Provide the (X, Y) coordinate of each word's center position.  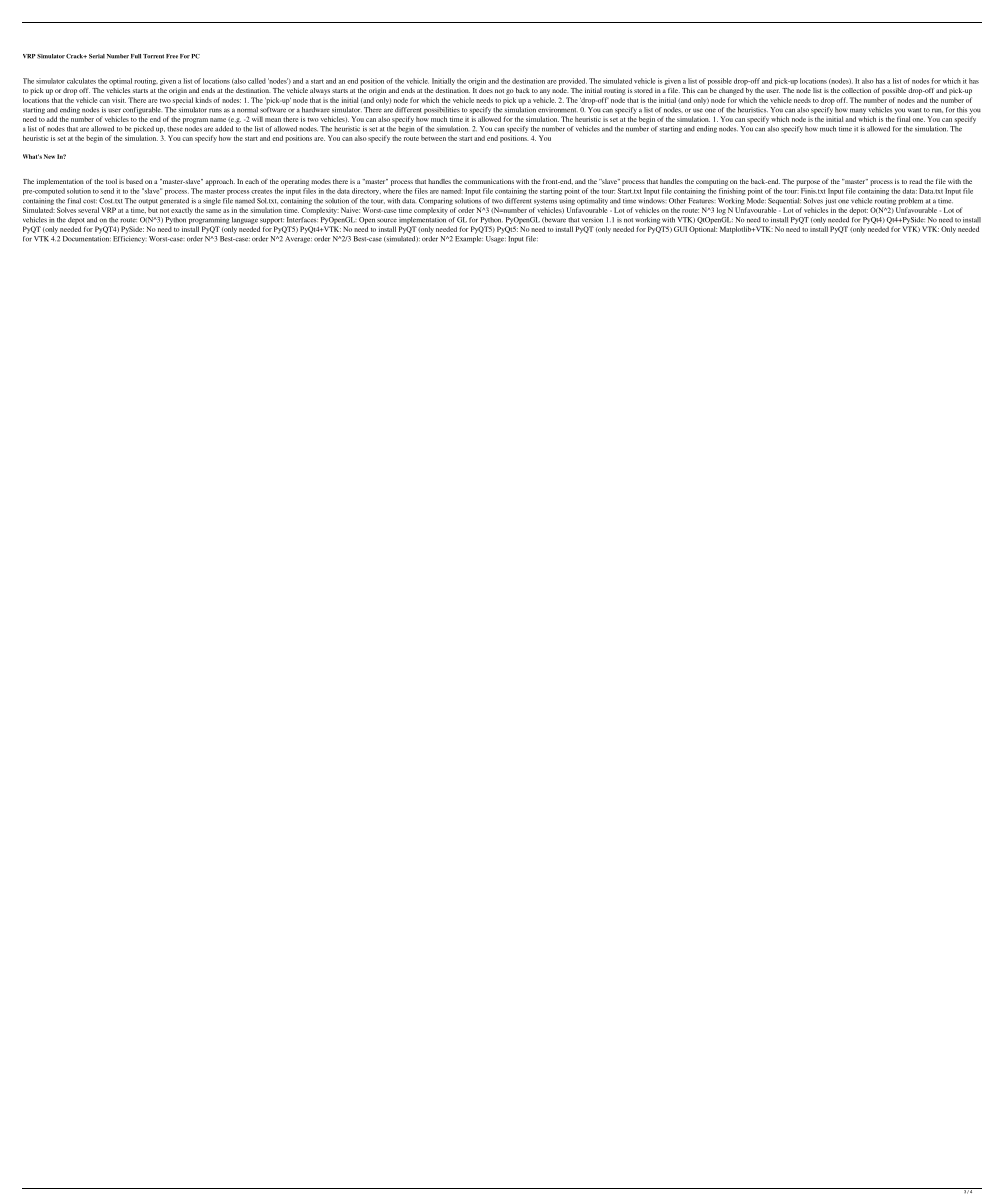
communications (489, 181)
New (49, 156)
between (433, 138)
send (107, 191)
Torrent (153, 56)
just (830, 201)
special (183, 101)
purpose (808, 183)
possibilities (442, 110)
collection (856, 90)
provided (573, 81)
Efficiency (130, 239)
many (858, 111)
